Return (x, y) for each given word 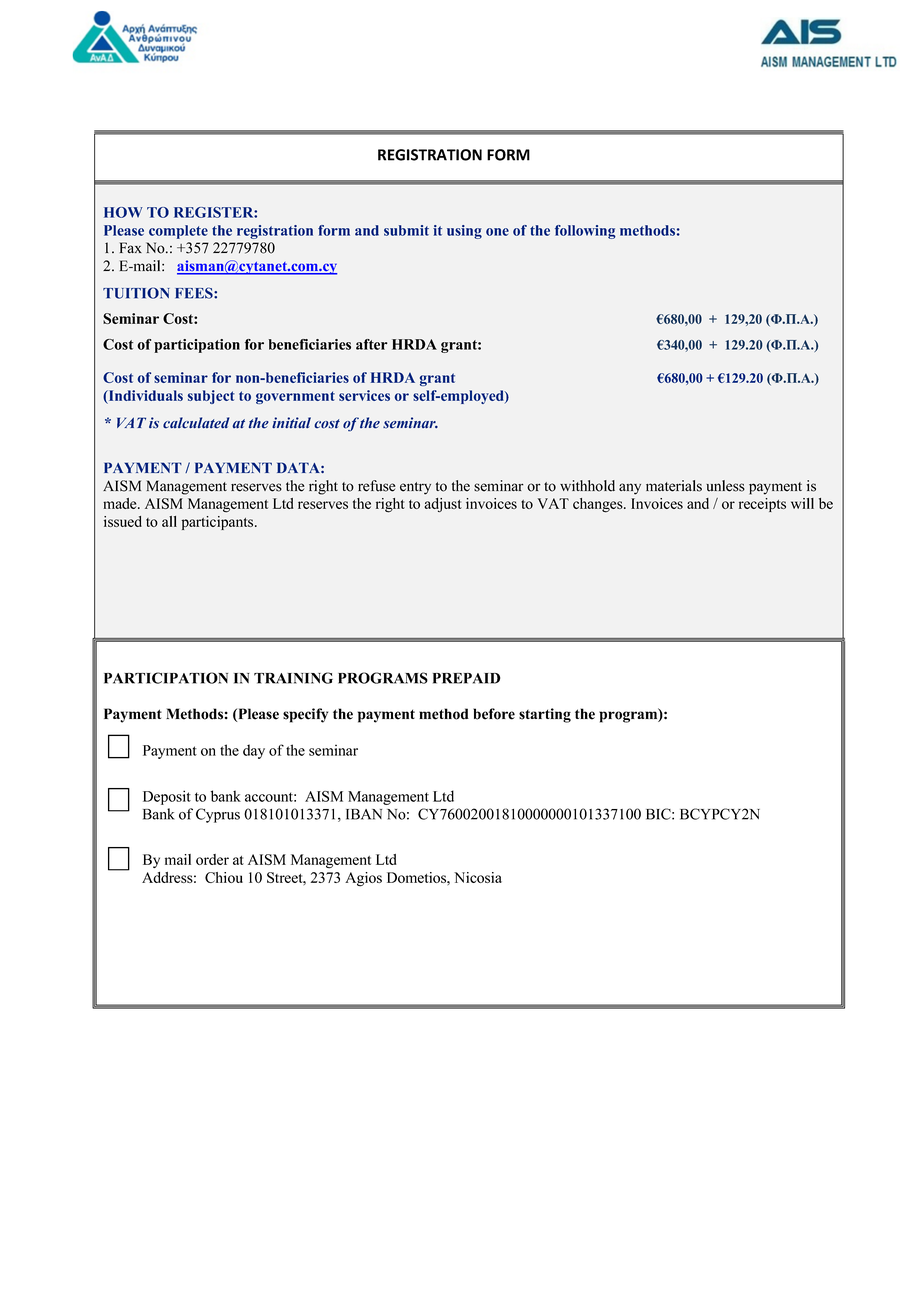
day (254, 751)
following (585, 232)
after (372, 344)
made (121, 503)
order (212, 859)
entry (415, 488)
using (464, 232)
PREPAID (466, 678)
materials (674, 486)
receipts (762, 505)
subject (211, 397)
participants (219, 523)
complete (178, 232)
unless (725, 486)
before (494, 714)
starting (545, 715)
